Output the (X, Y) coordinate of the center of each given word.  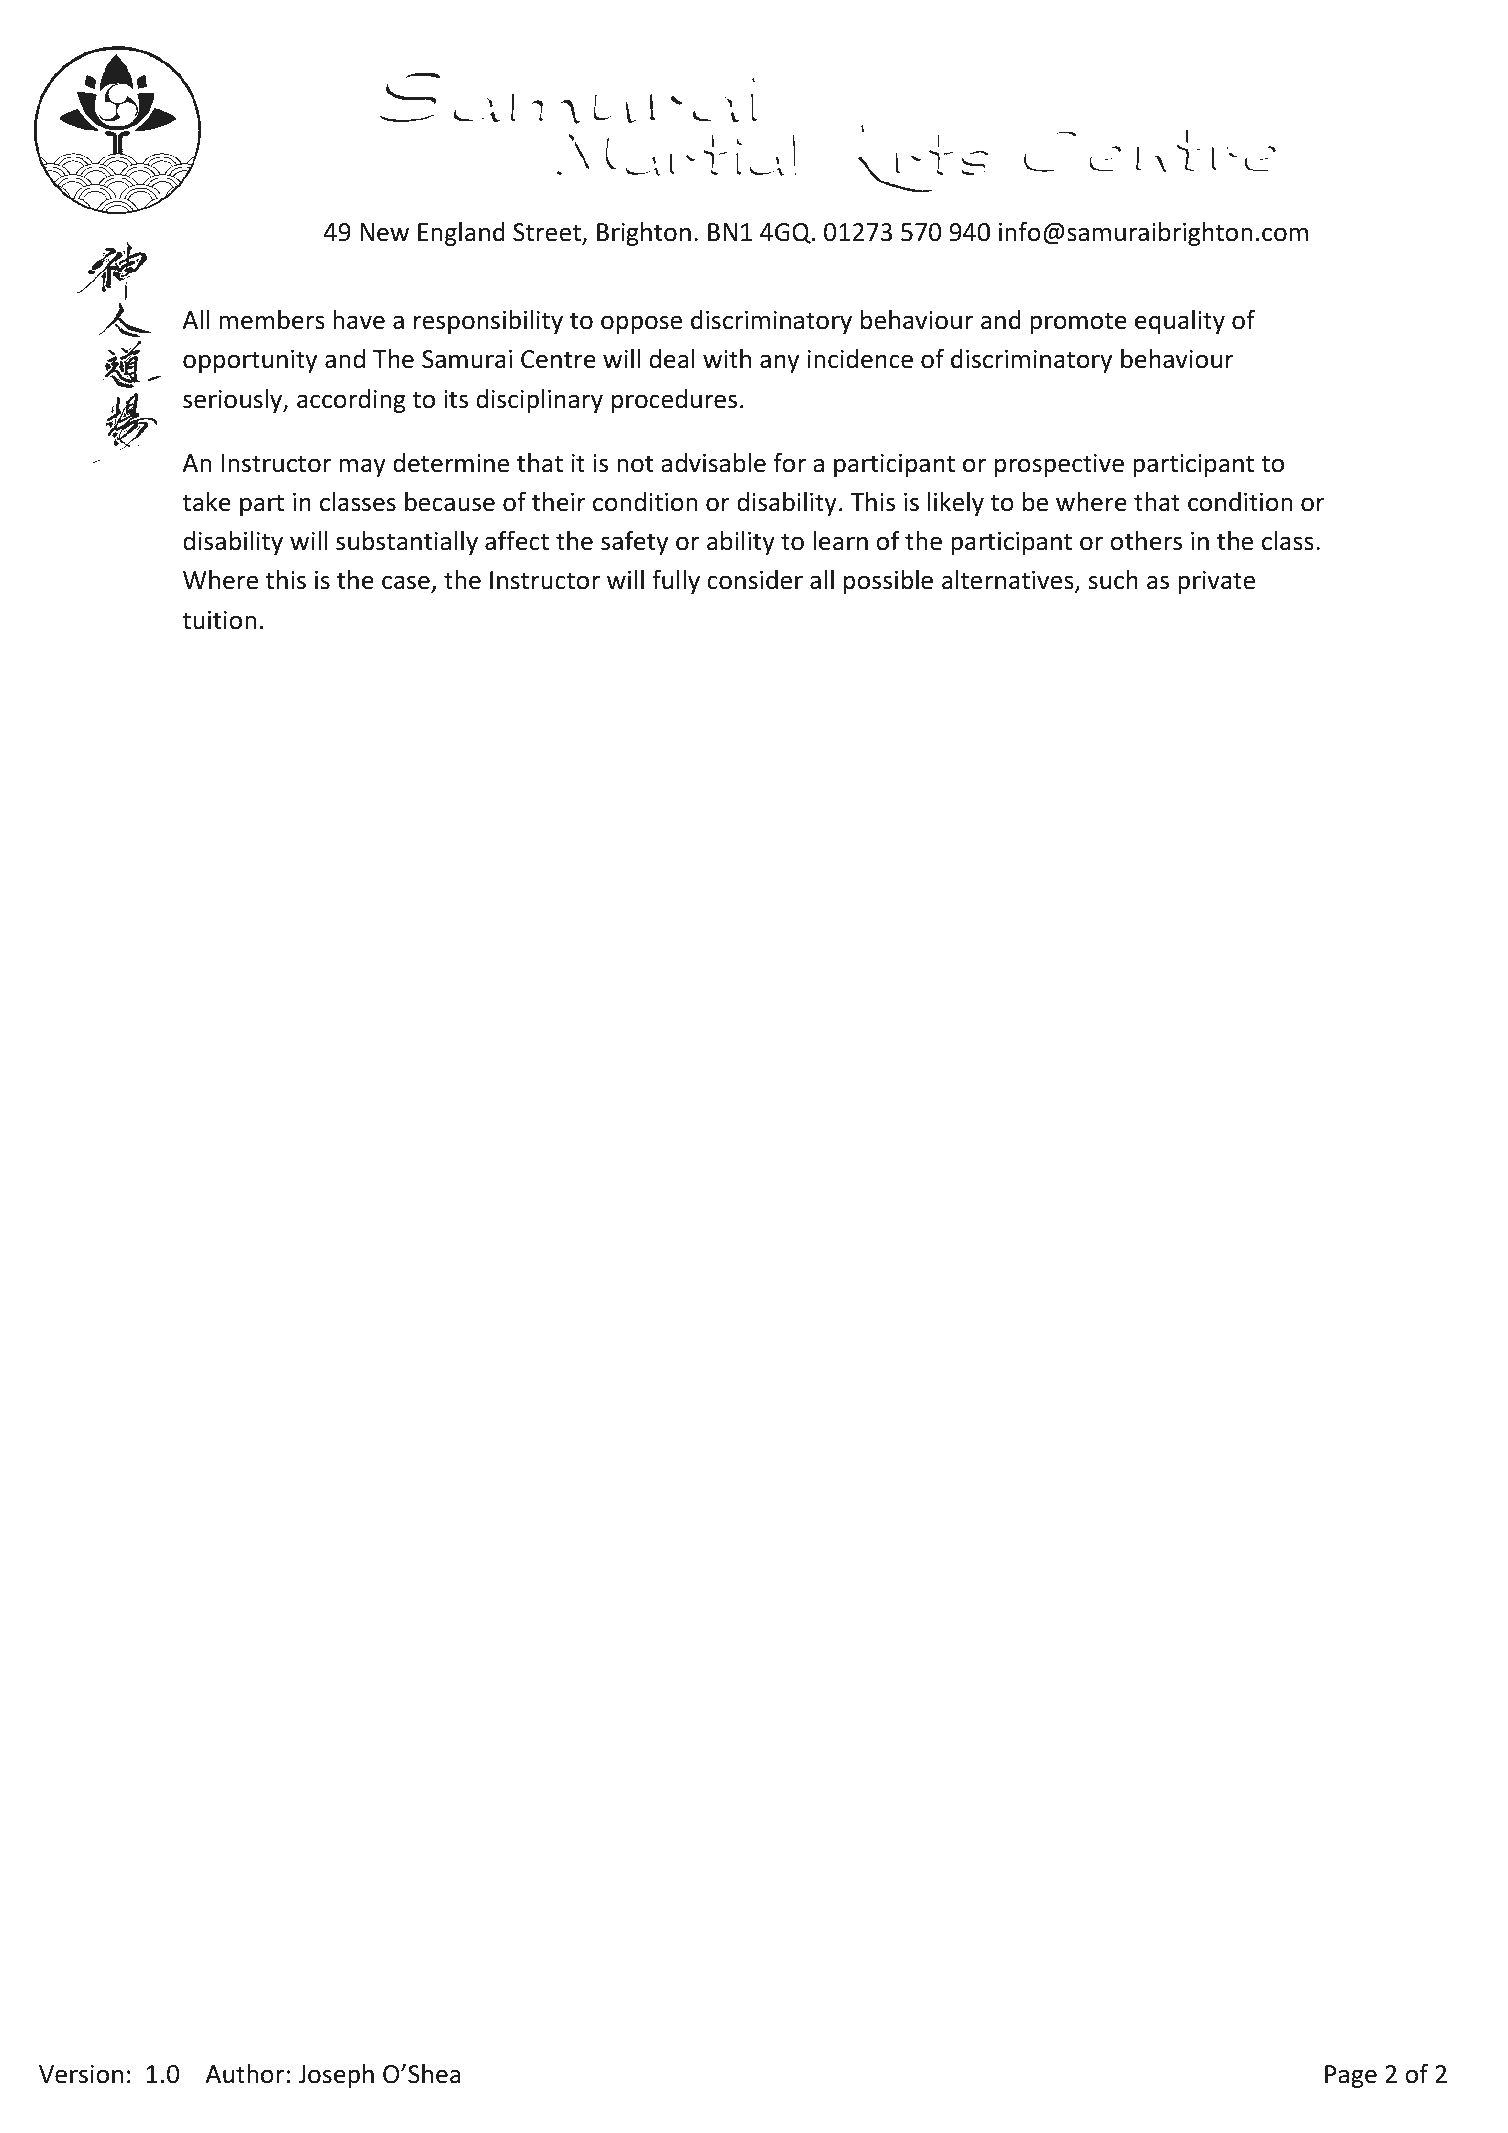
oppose (641, 324)
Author (245, 2074)
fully (676, 582)
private (1216, 582)
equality (1180, 322)
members (272, 320)
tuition (219, 620)
